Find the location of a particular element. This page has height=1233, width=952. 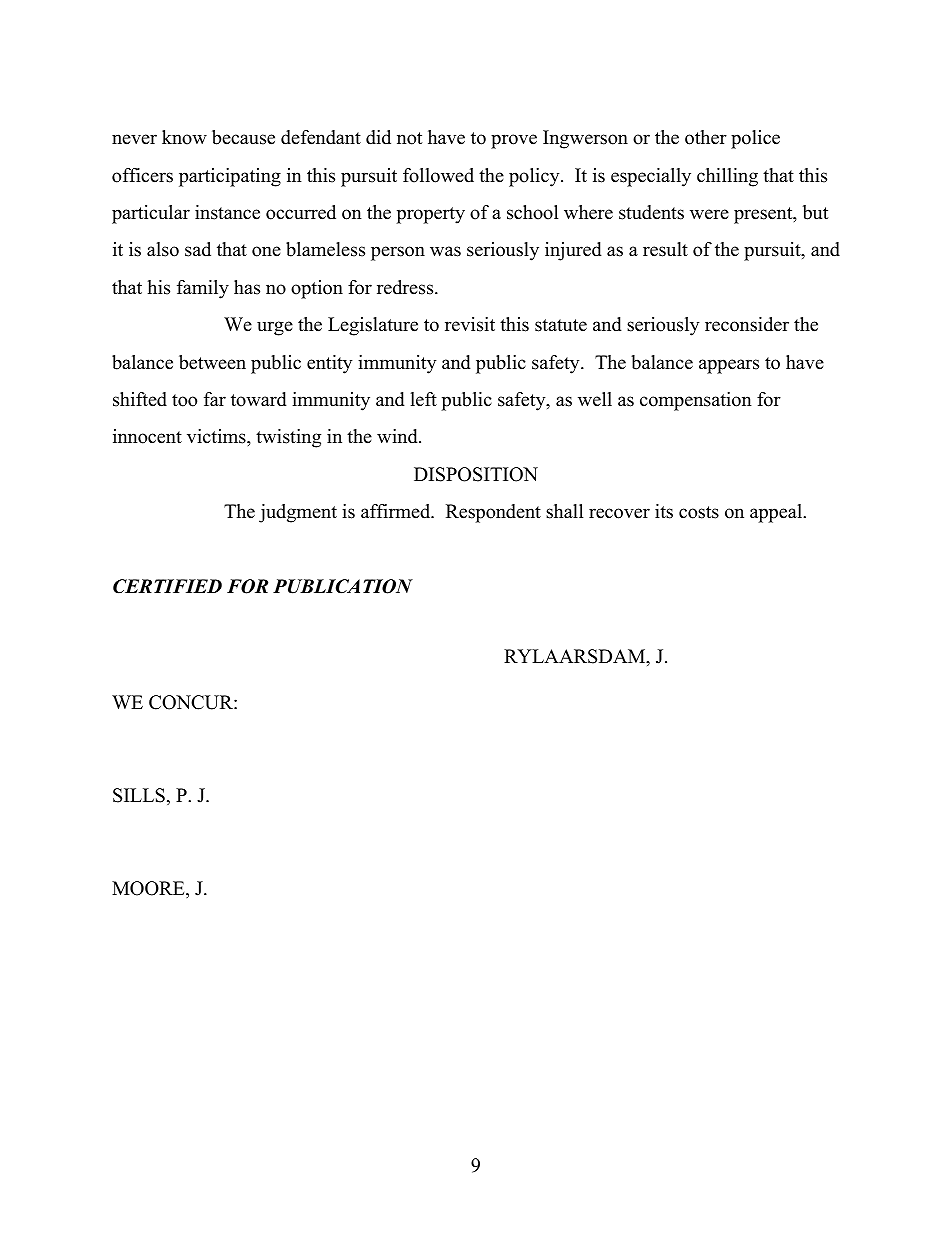

costs is located at coordinates (699, 512).
